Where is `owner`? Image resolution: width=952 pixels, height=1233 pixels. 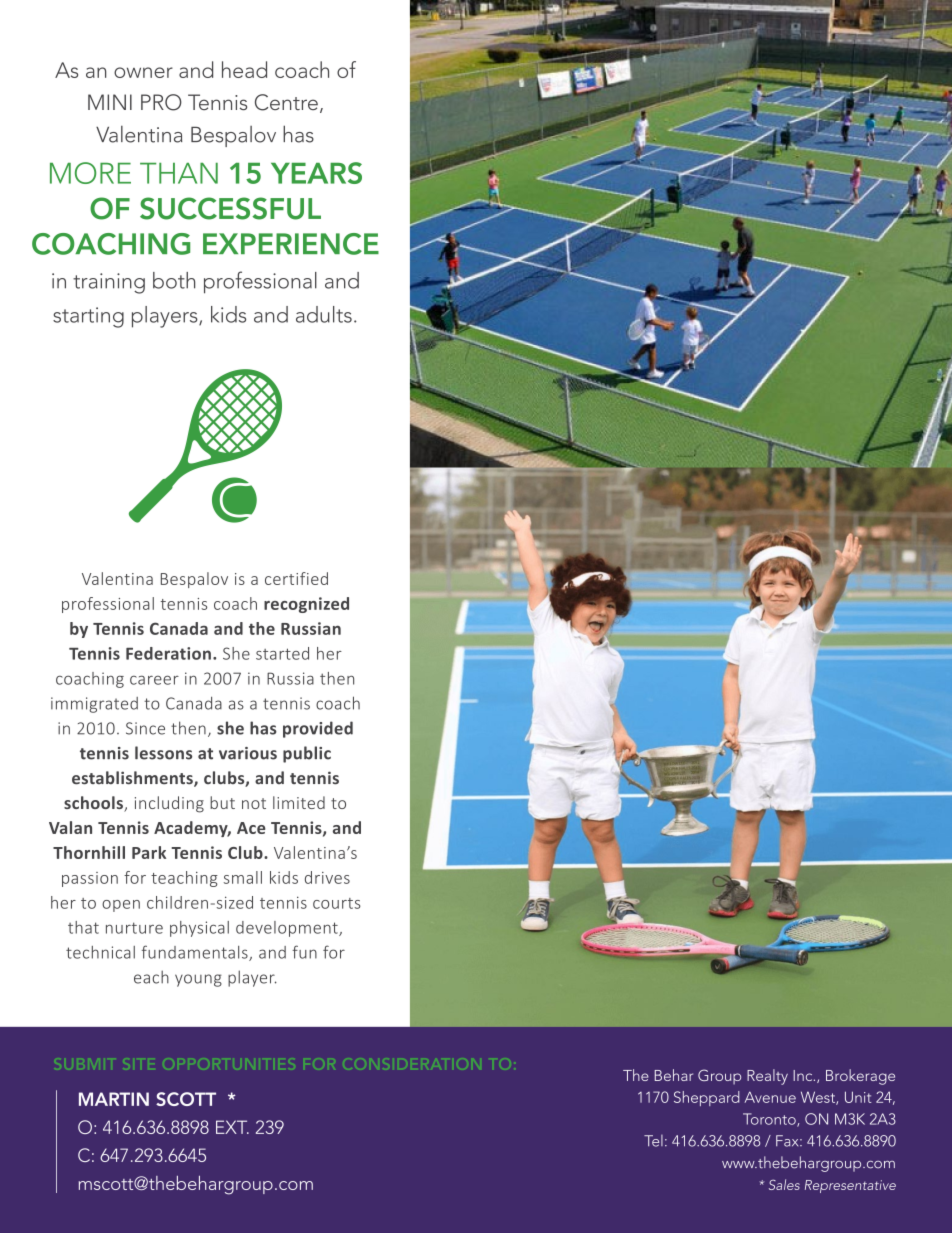 owner is located at coordinates (143, 72).
